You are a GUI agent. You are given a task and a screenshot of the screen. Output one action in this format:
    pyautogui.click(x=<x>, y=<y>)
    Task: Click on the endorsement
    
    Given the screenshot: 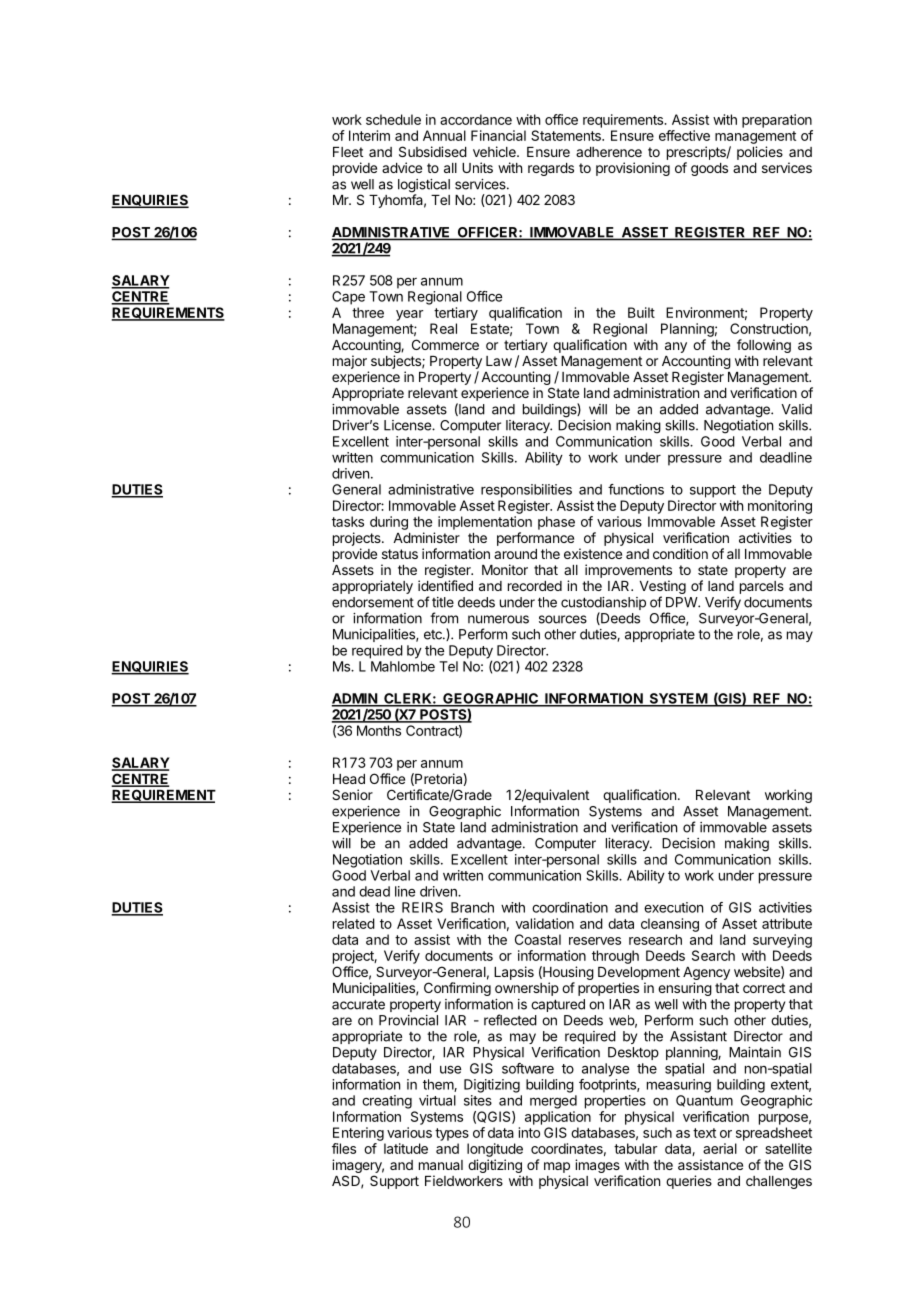 What is the action you would take?
    pyautogui.click(x=373, y=602)
